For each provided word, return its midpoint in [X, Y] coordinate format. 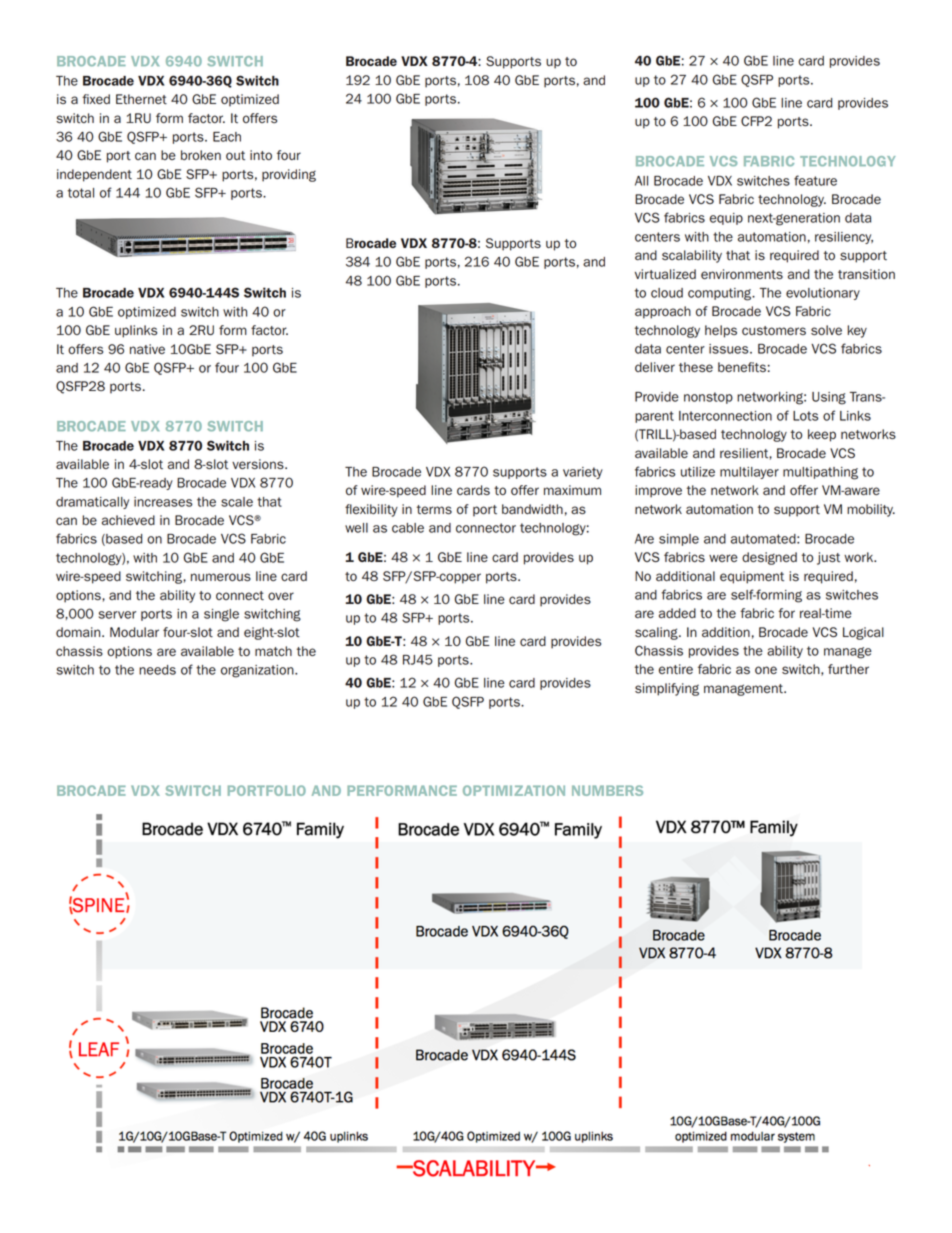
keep [822, 435]
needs [157, 670]
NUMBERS [607, 790]
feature [815, 180]
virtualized [665, 274]
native [147, 349]
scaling [657, 633]
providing [289, 175]
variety [583, 473]
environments [742, 274]
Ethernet [141, 99]
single [221, 615]
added [677, 613]
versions [259, 464]
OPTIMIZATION [514, 790]
